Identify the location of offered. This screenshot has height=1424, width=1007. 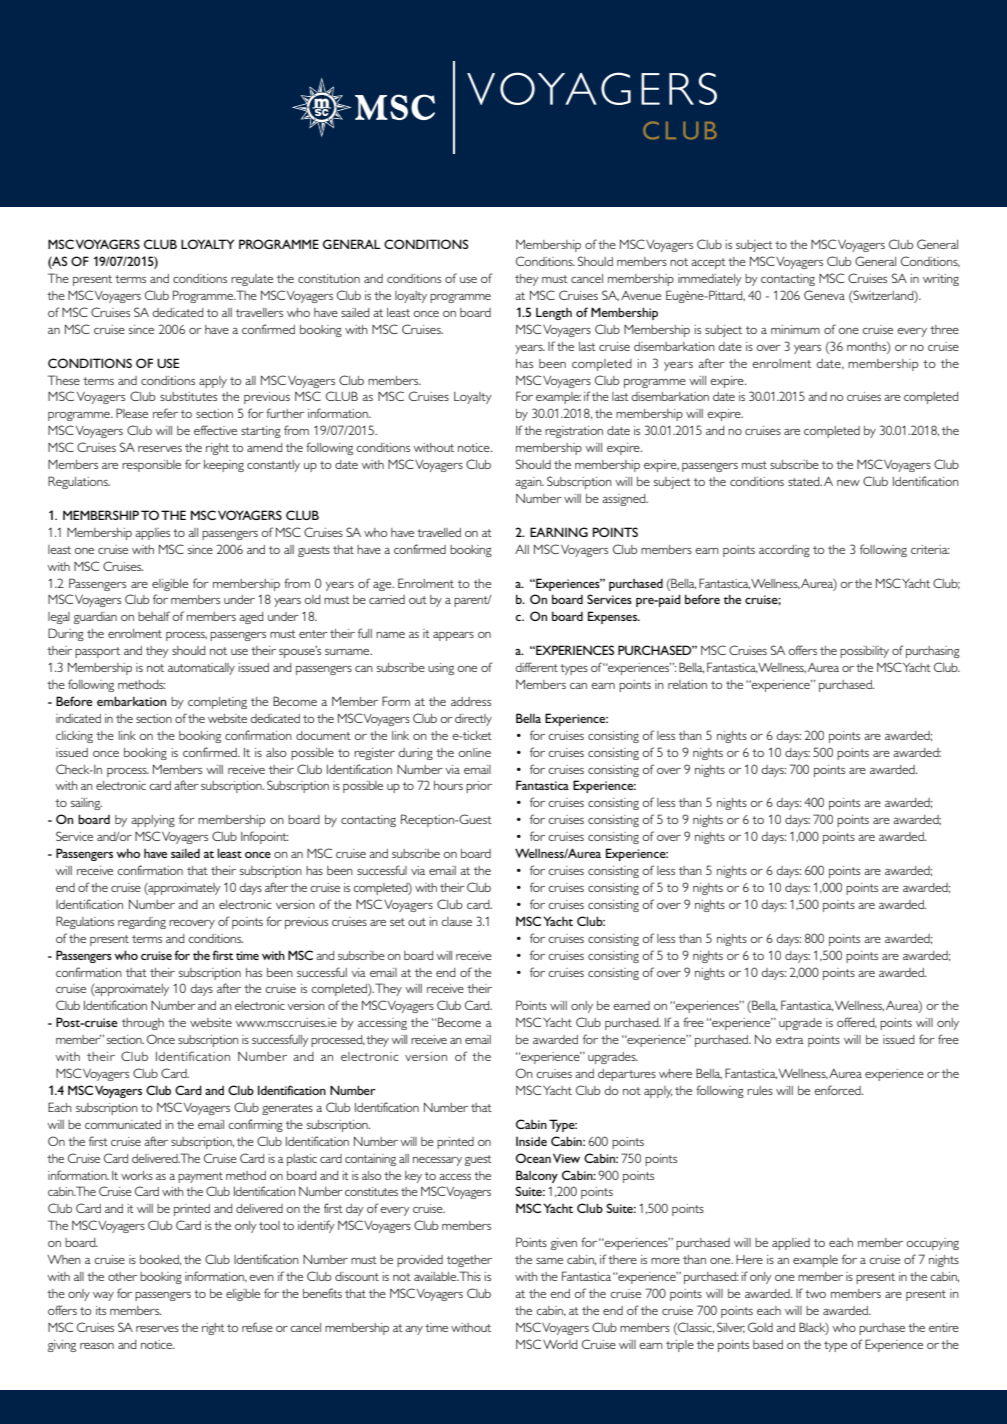
(857, 1022).
